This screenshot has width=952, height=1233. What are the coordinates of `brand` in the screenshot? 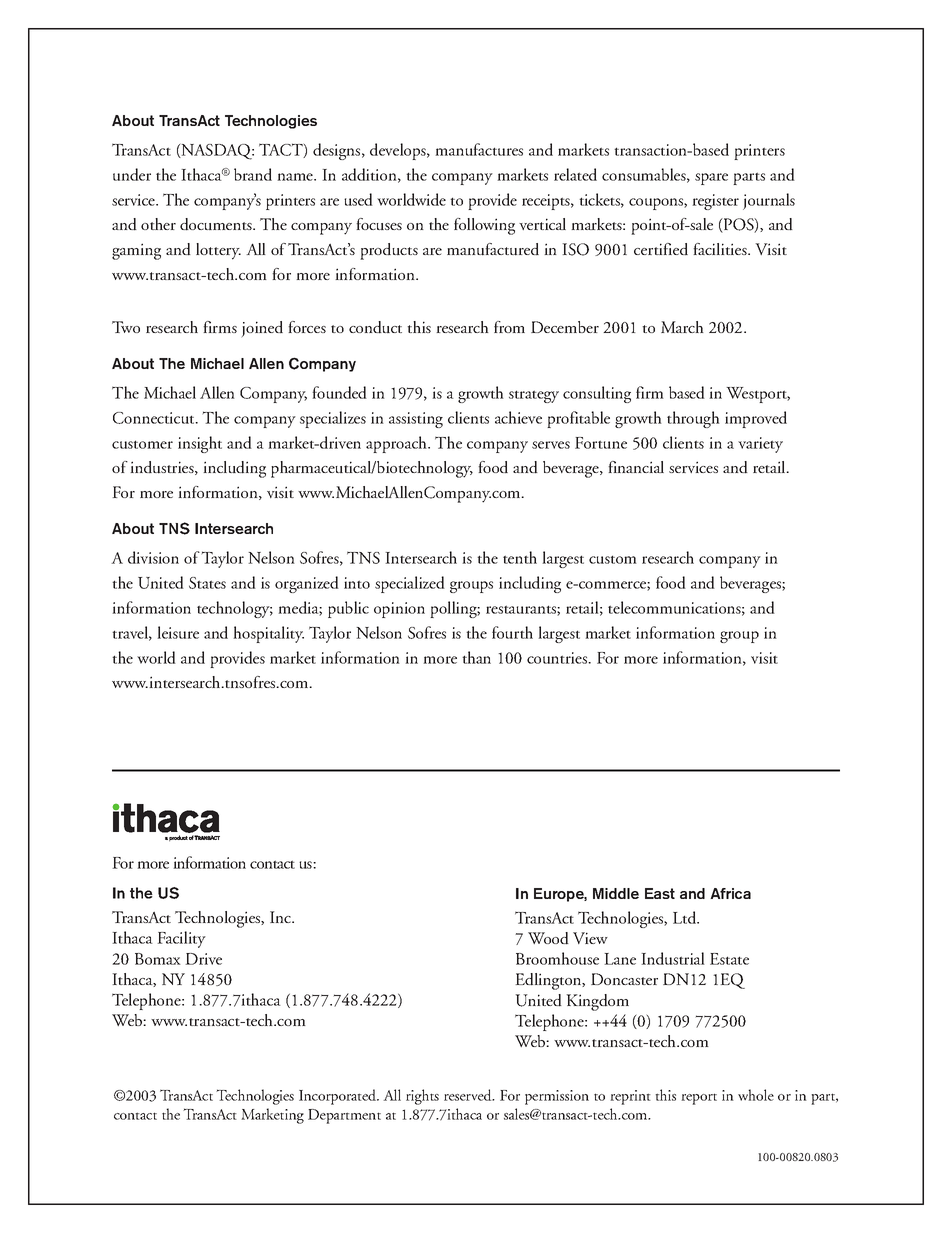 It's located at (253, 174).
